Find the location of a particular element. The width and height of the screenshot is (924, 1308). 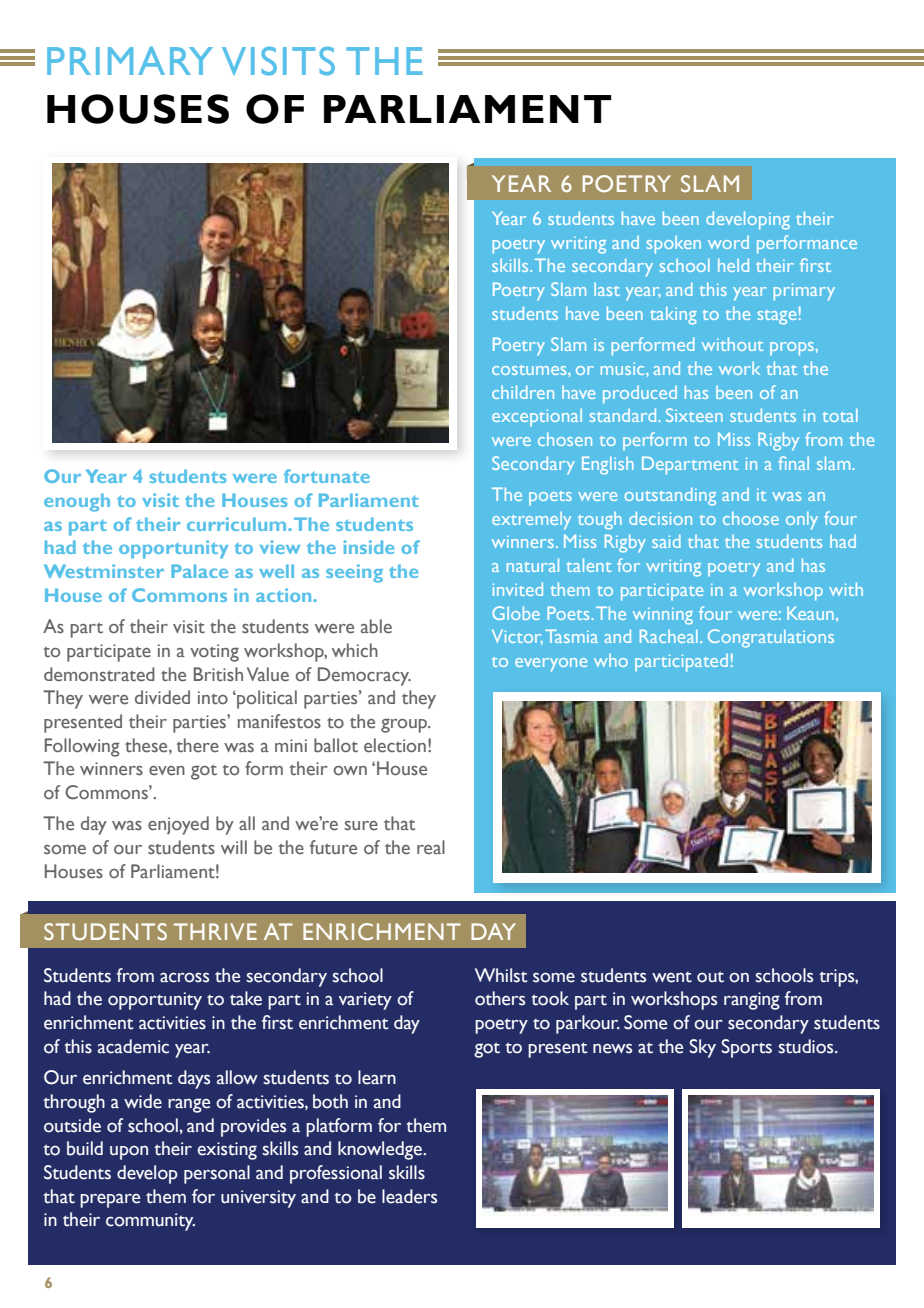

Palace is located at coordinates (199, 571).
